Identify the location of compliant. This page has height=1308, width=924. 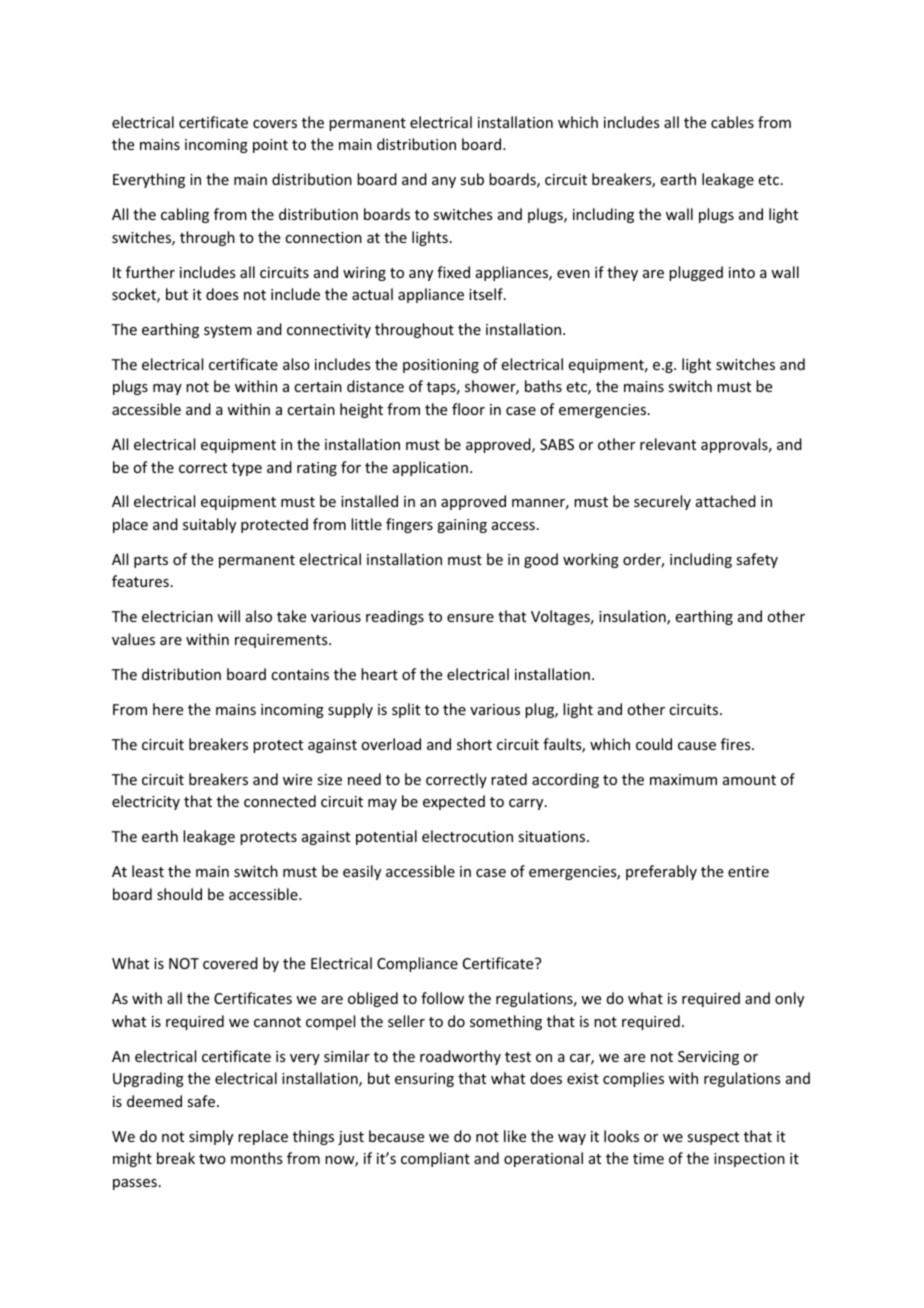
(435, 1159).
